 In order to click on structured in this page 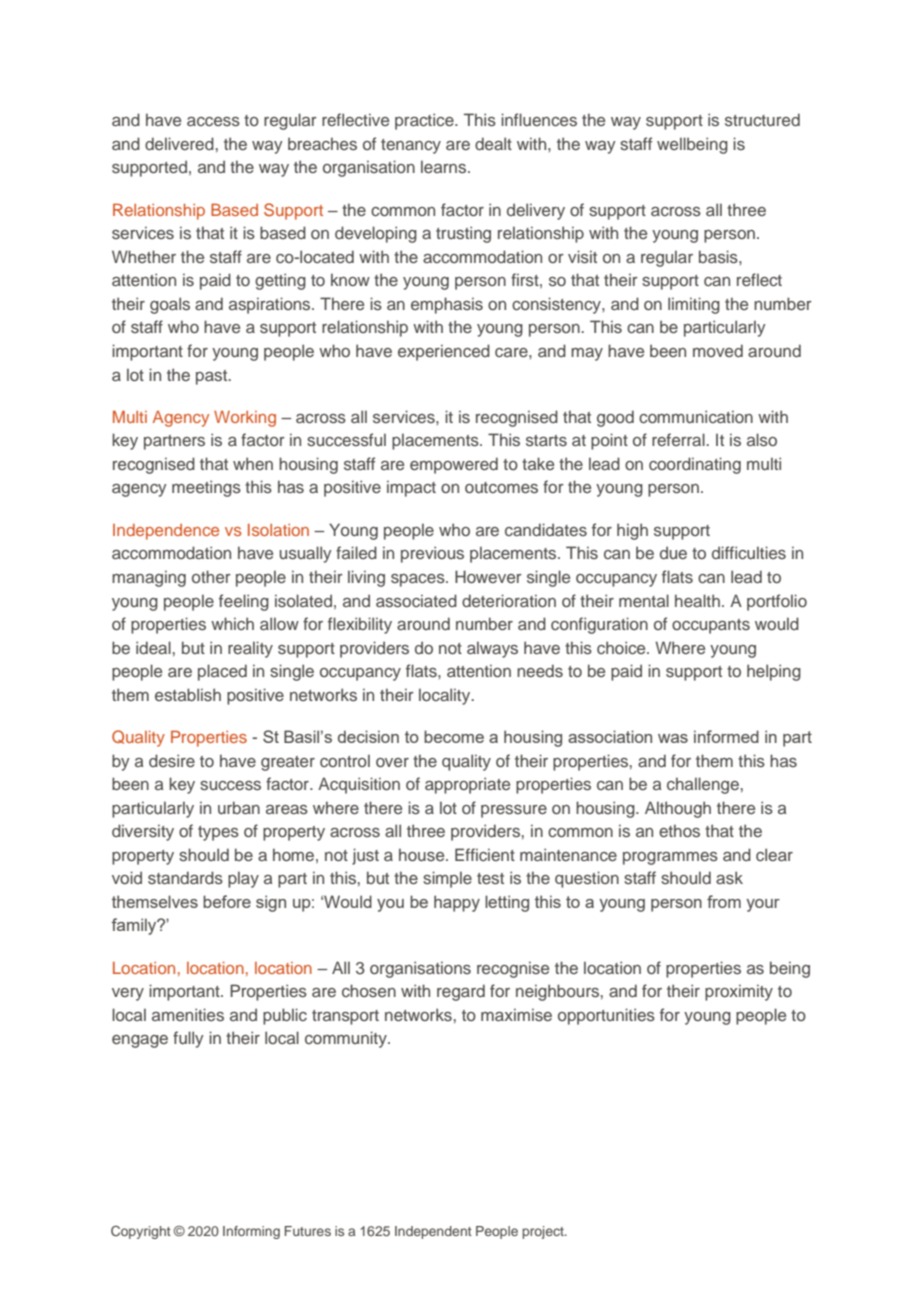, I will do `click(762, 119)`.
